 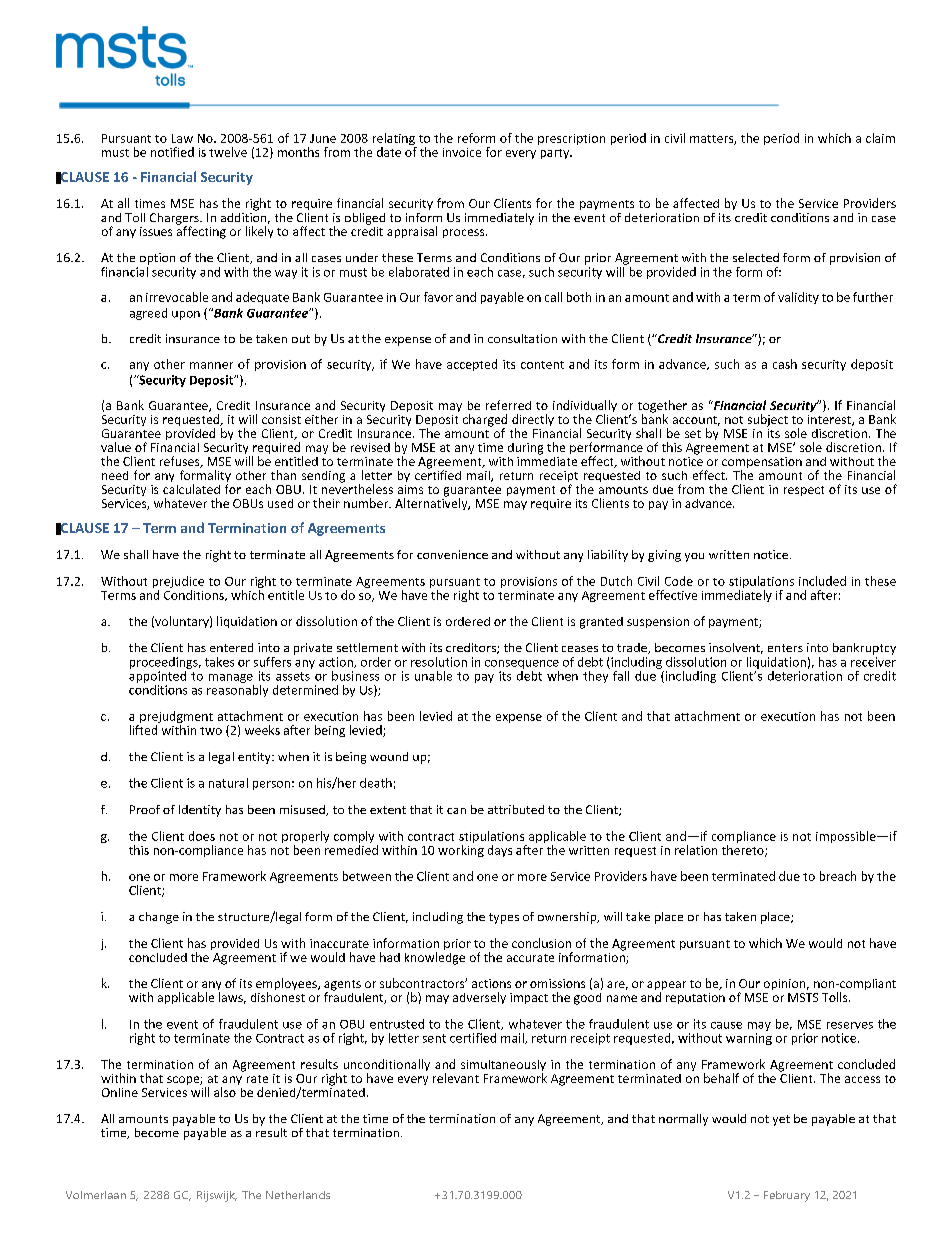 What do you see at coordinates (787, 1196) in the page?
I see `February` at bounding box center [787, 1196].
